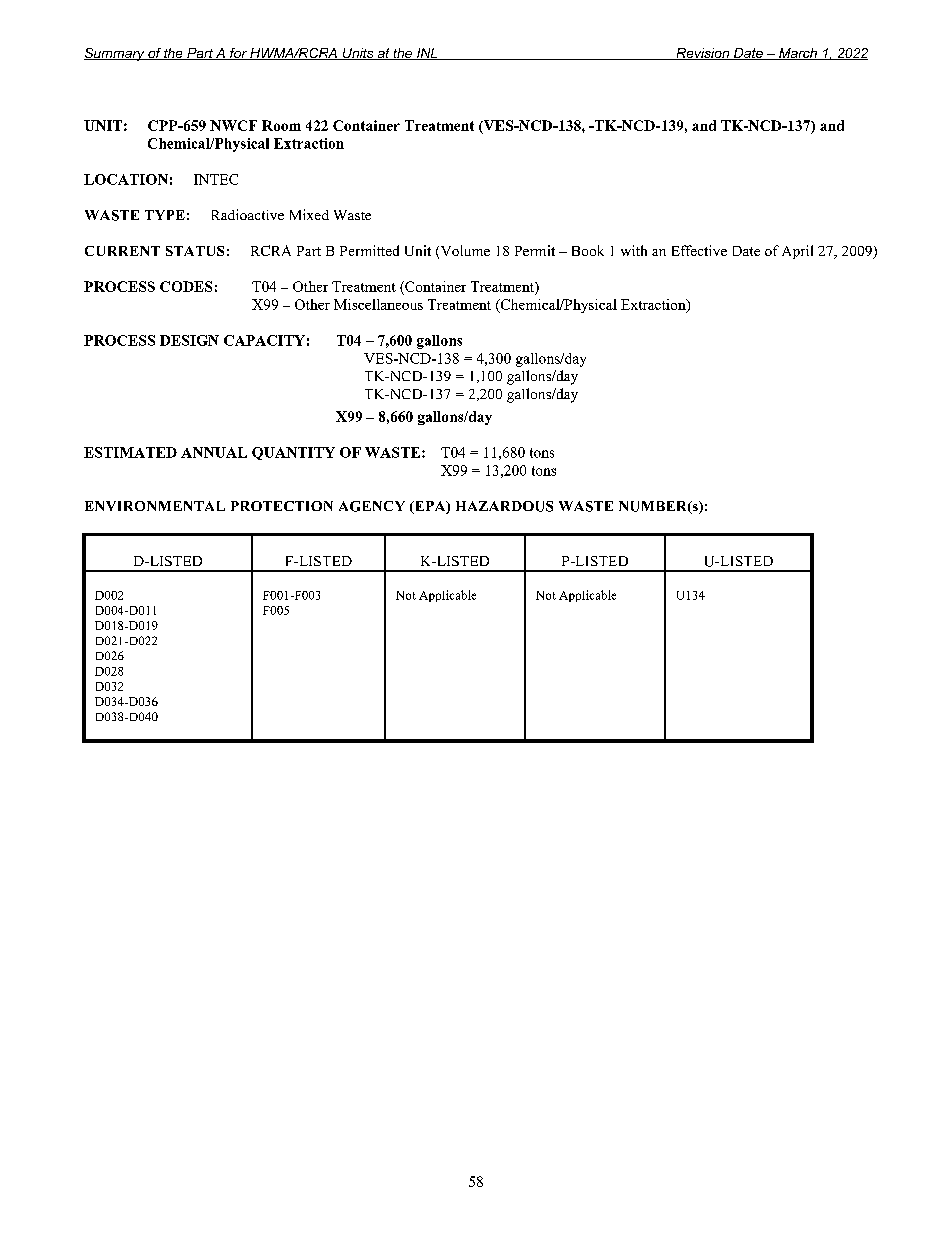 The height and width of the screenshot is (1233, 952). Describe the element at coordinates (155, 506) in the screenshot. I see `ENVIRONMENTAL` at that location.
